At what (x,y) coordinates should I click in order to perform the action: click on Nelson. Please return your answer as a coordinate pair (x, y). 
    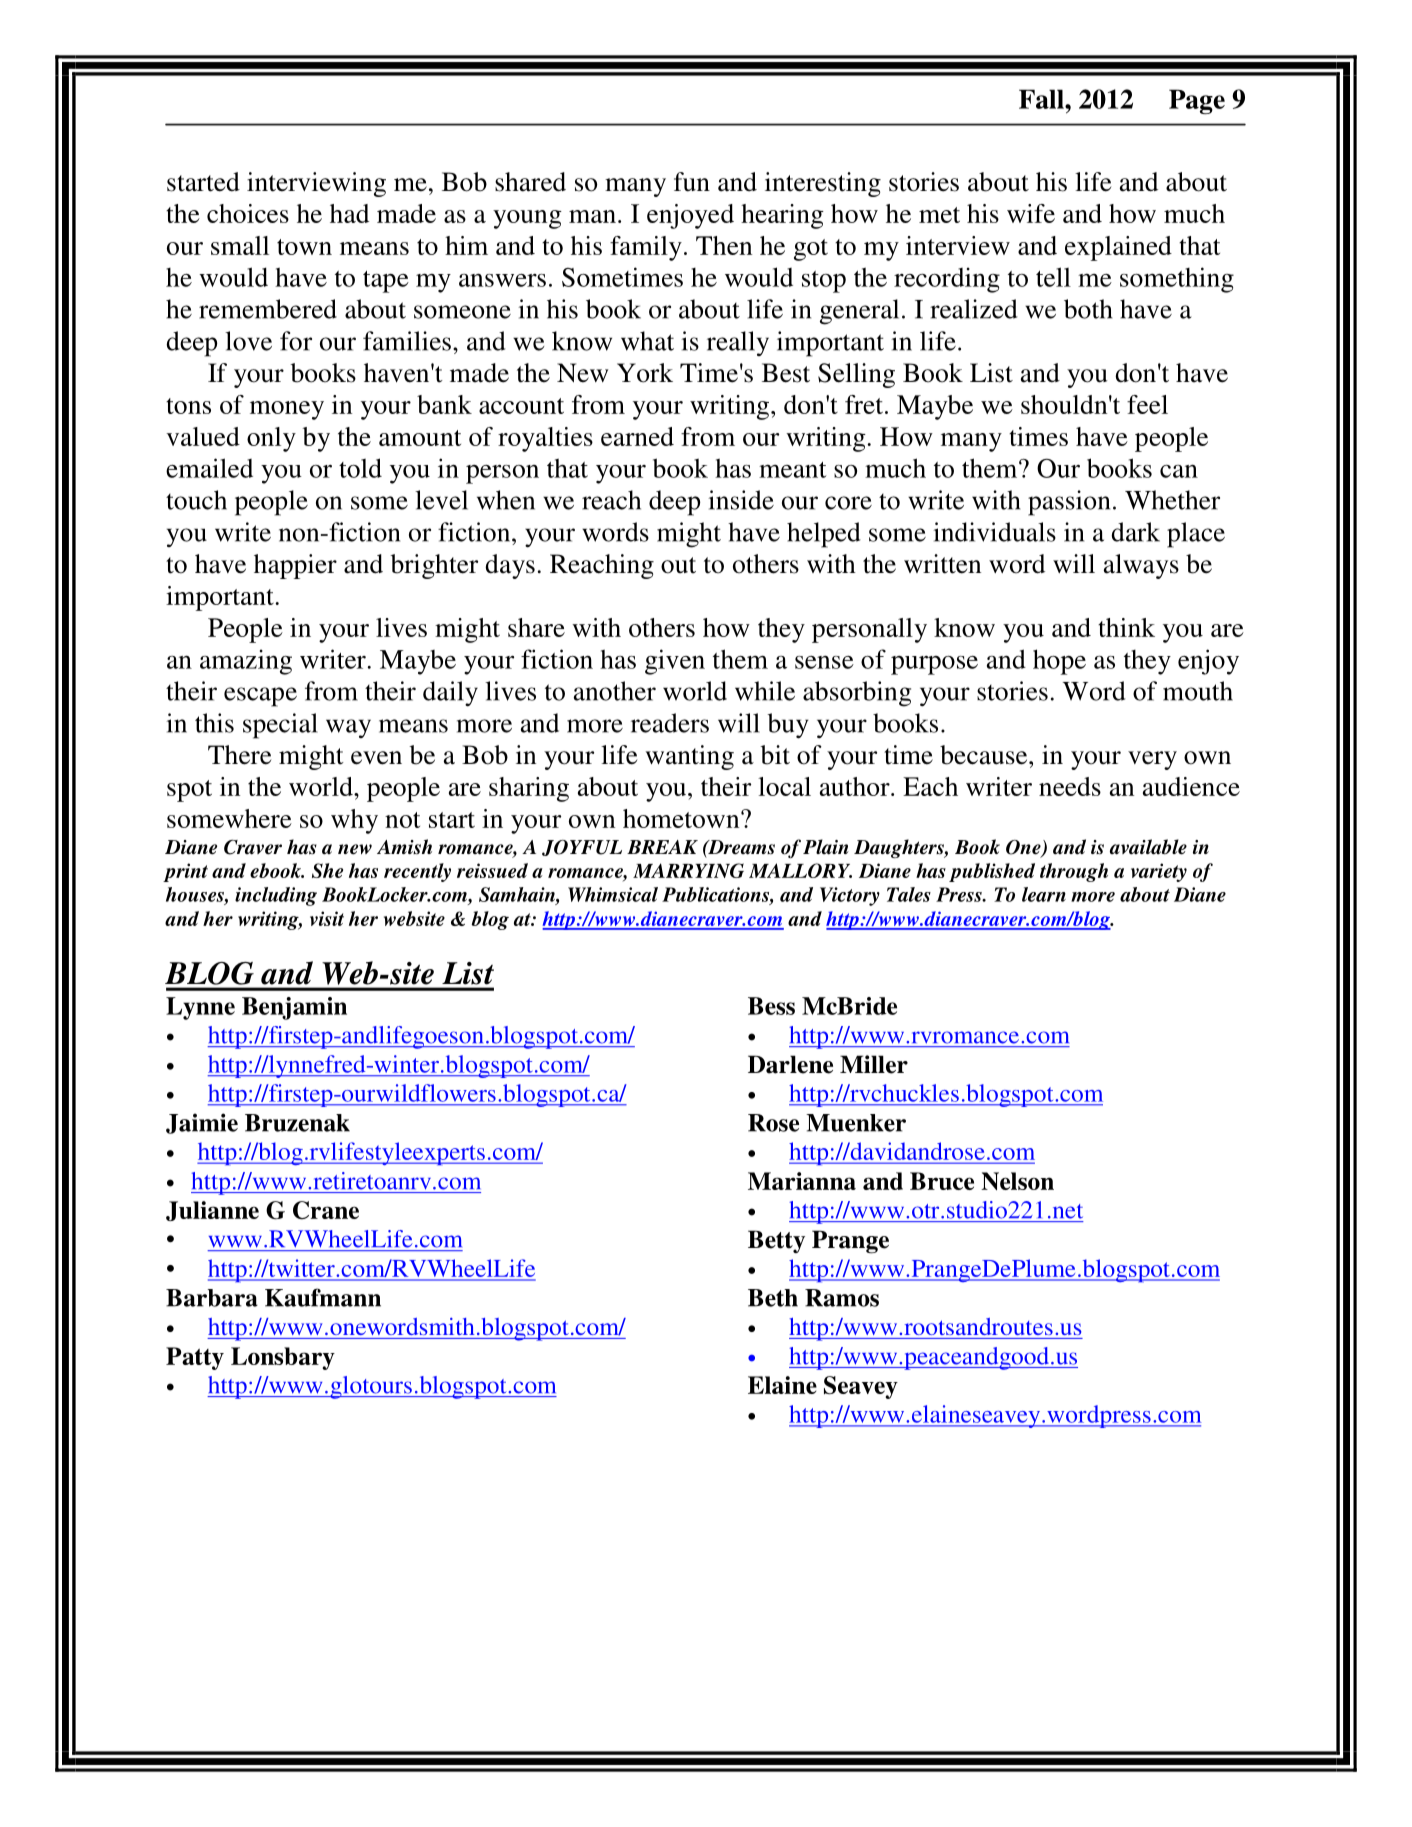
    Looking at the image, I should click on (1017, 1181).
